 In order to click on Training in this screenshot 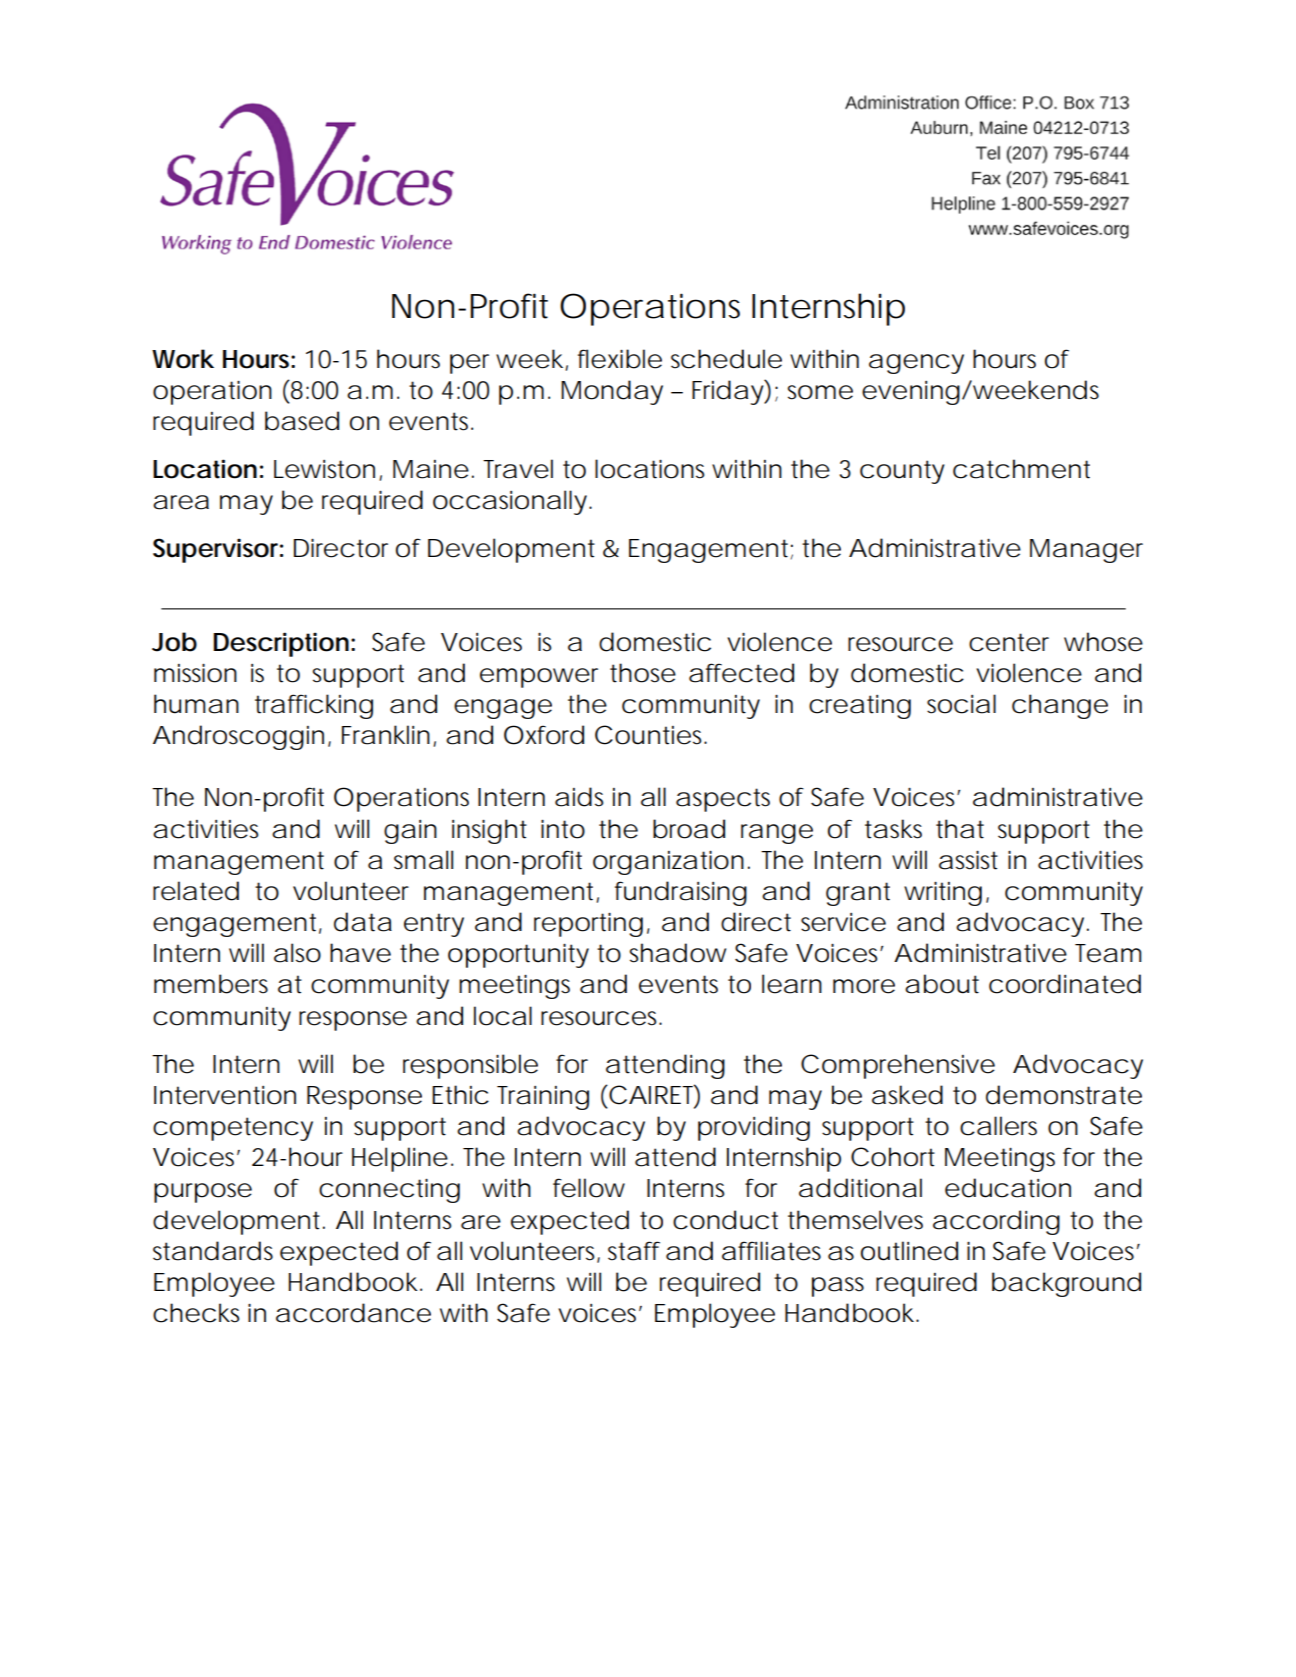, I will do `click(543, 1098)`.
